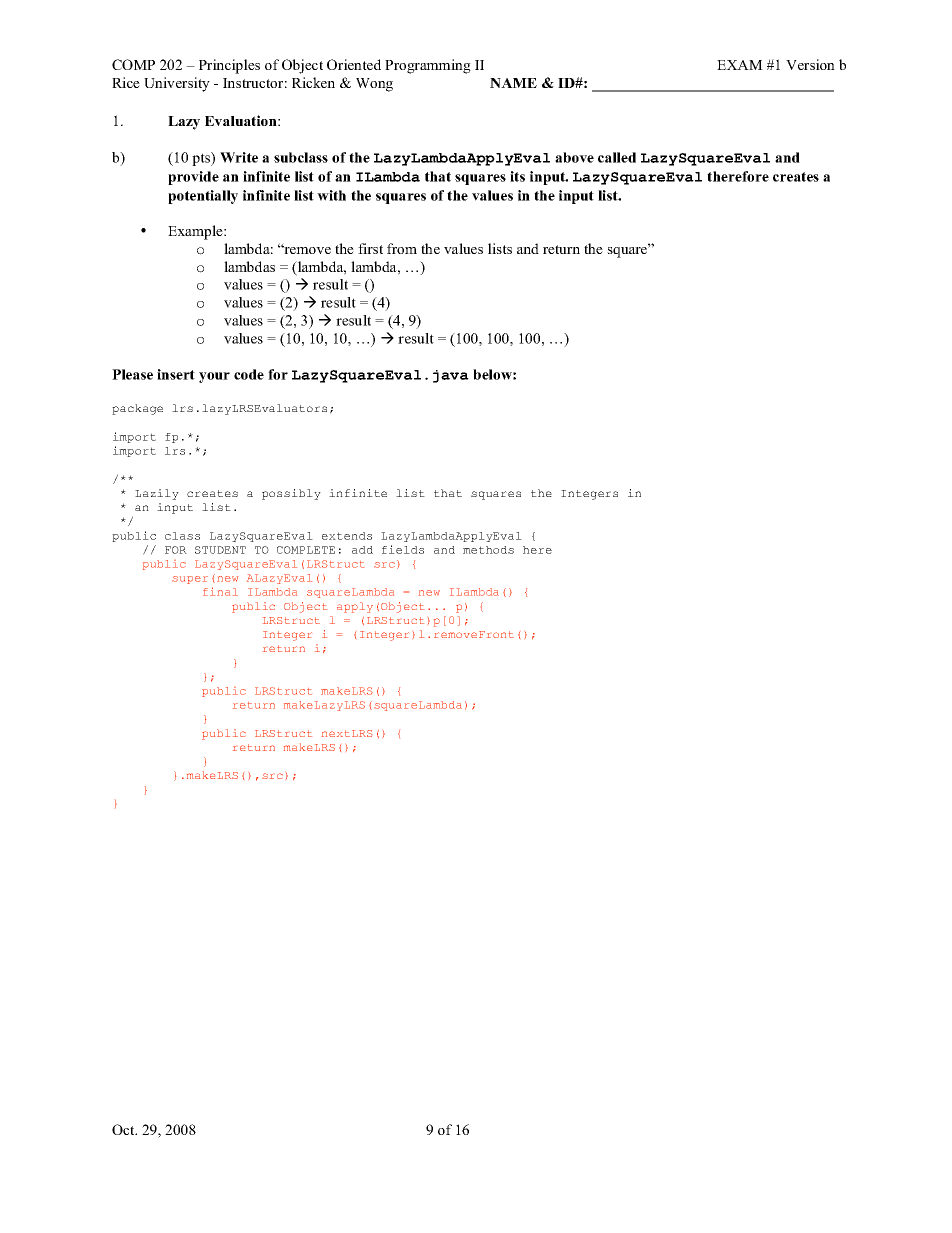  What do you see at coordinates (177, 84) in the screenshot?
I see `University` at bounding box center [177, 84].
